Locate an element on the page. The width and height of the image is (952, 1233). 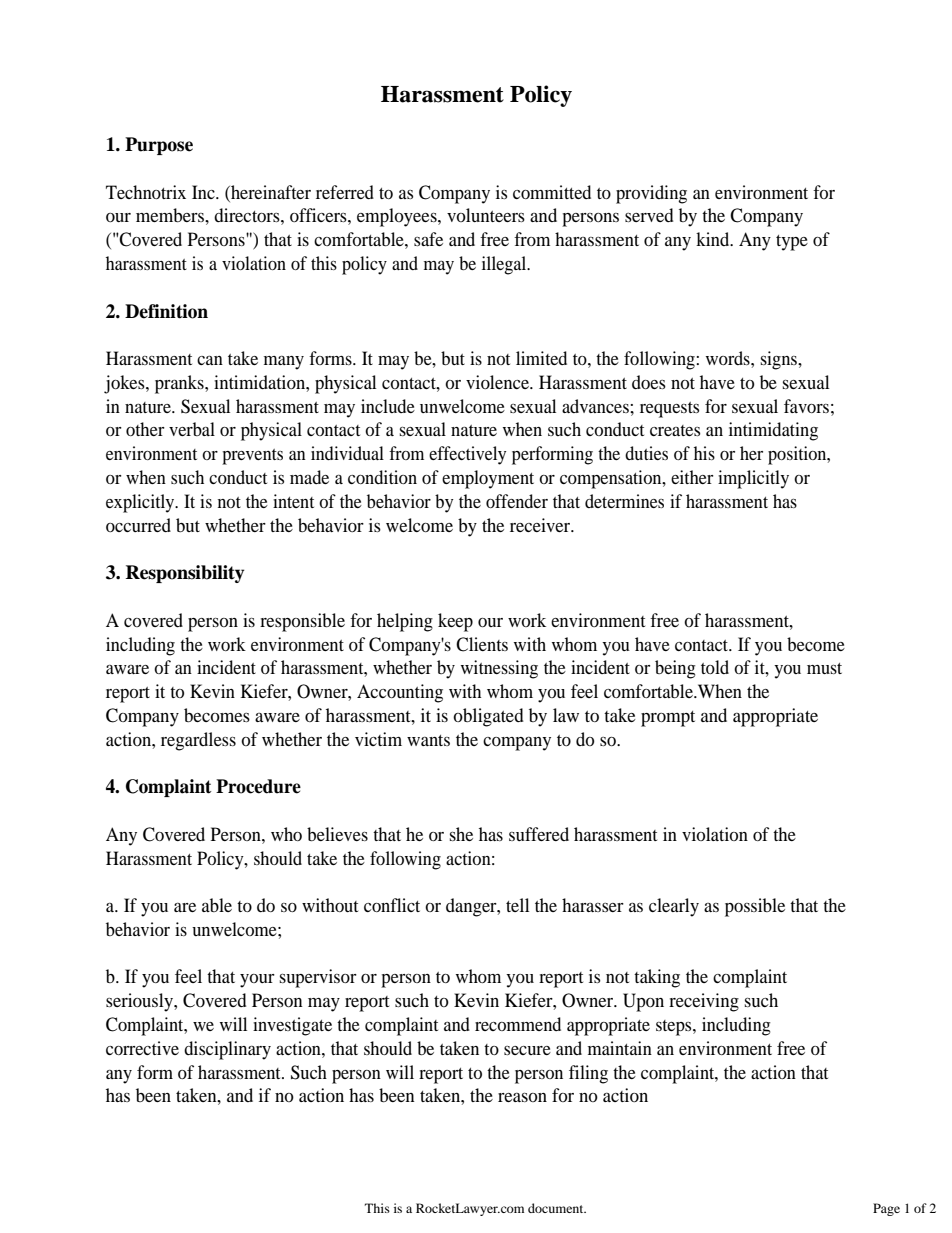
must is located at coordinates (824, 668).
